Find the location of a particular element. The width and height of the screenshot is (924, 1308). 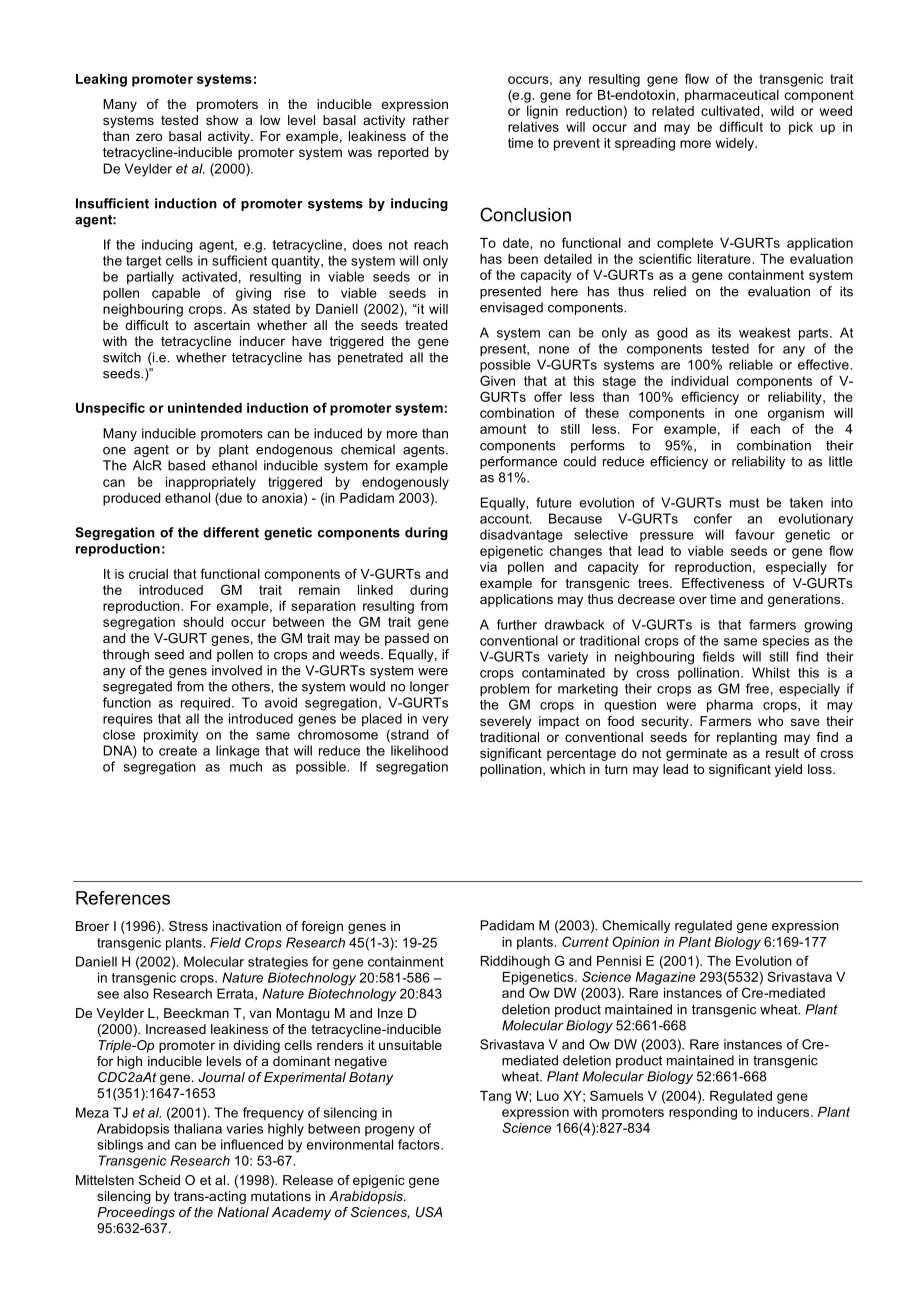

show is located at coordinates (222, 120).
